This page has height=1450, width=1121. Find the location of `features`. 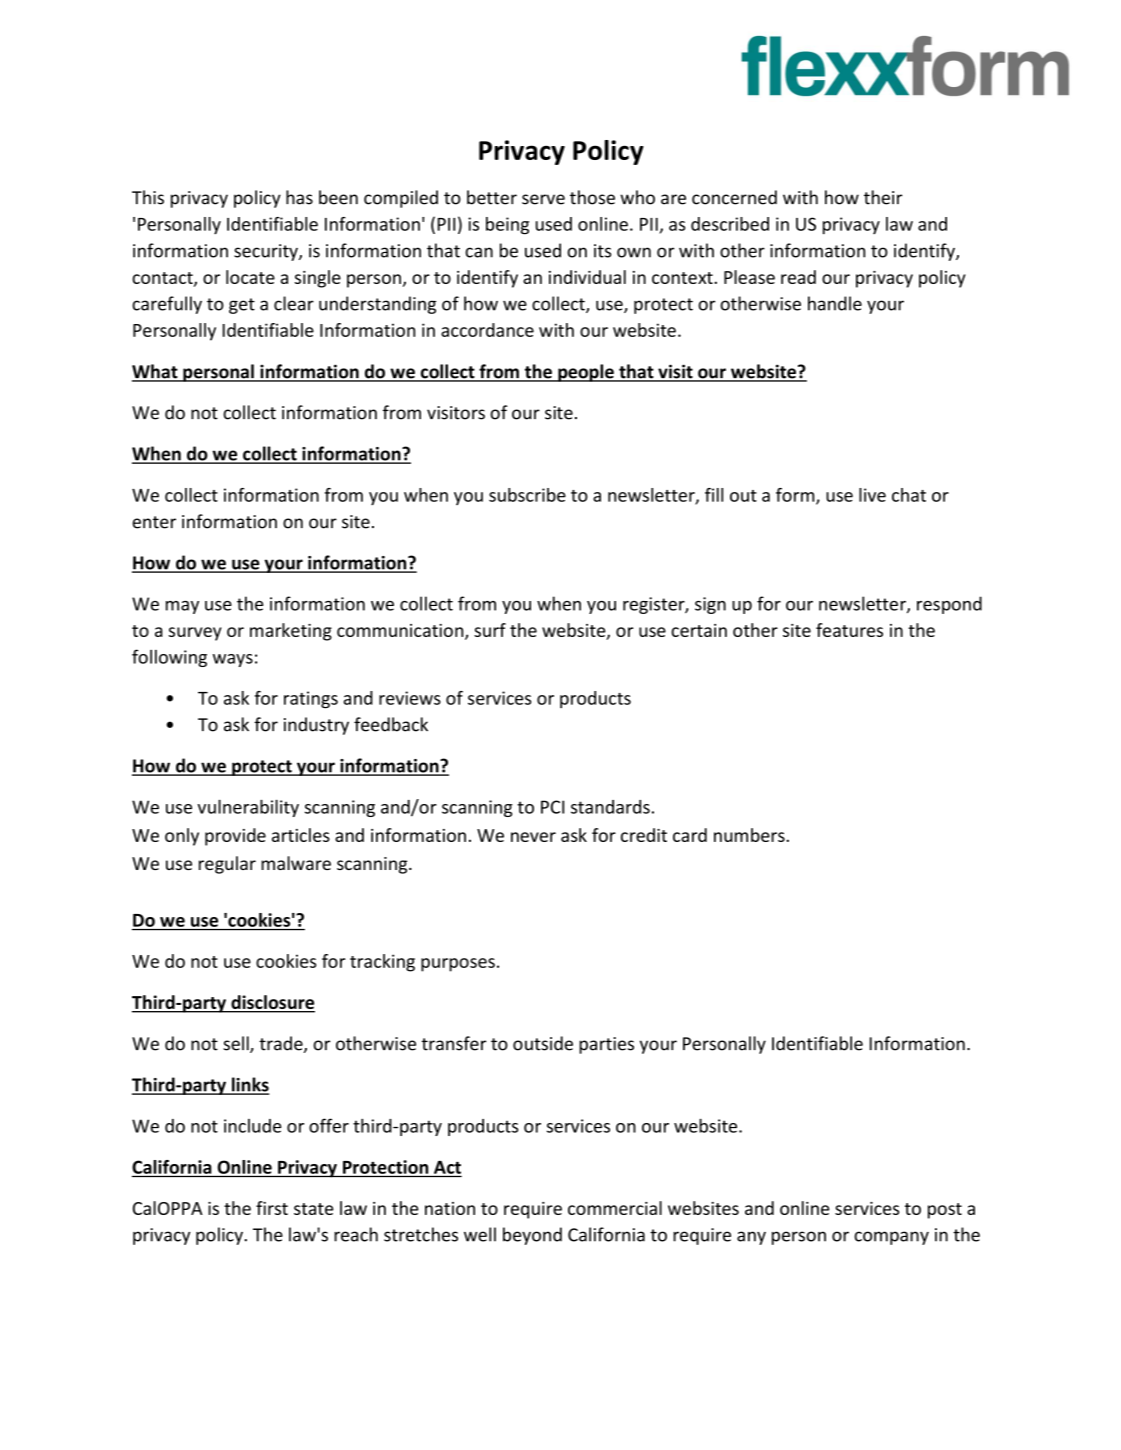

features is located at coordinates (849, 630).
